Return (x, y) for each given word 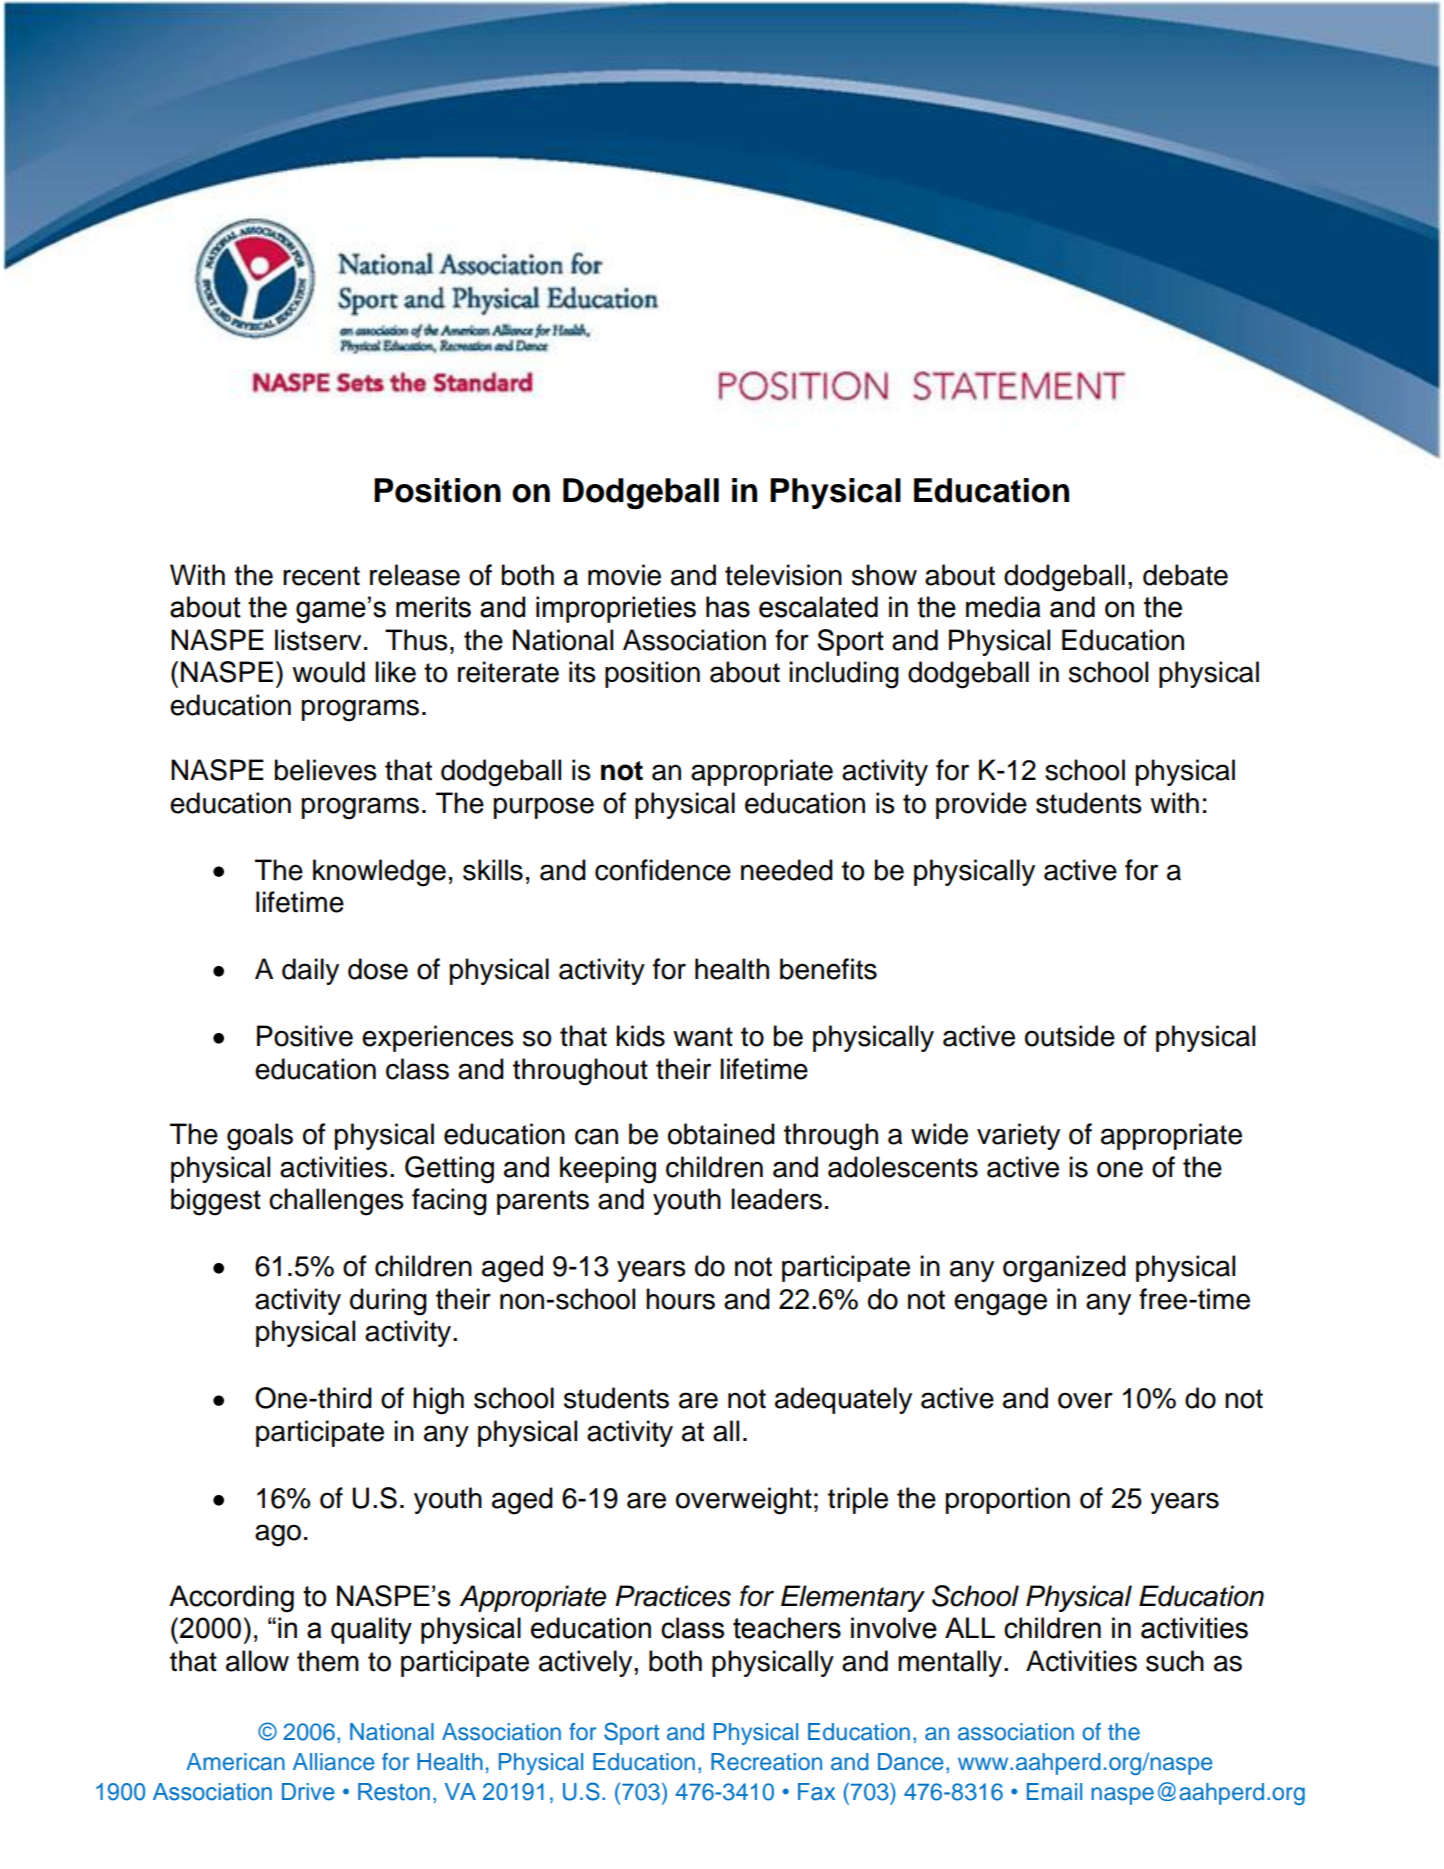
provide (981, 805)
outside (1070, 1036)
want (703, 1037)
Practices (673, 1596)
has (728, 607)
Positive (305, 1036)
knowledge (379, 873)
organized (1064, 1269)
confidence (663, 870)
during (388, 1302)
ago (278, 1535)
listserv (318, 640)
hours (680, 1299)
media (1003, 607)
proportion (1008, 1500)
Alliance (334, 1762)
